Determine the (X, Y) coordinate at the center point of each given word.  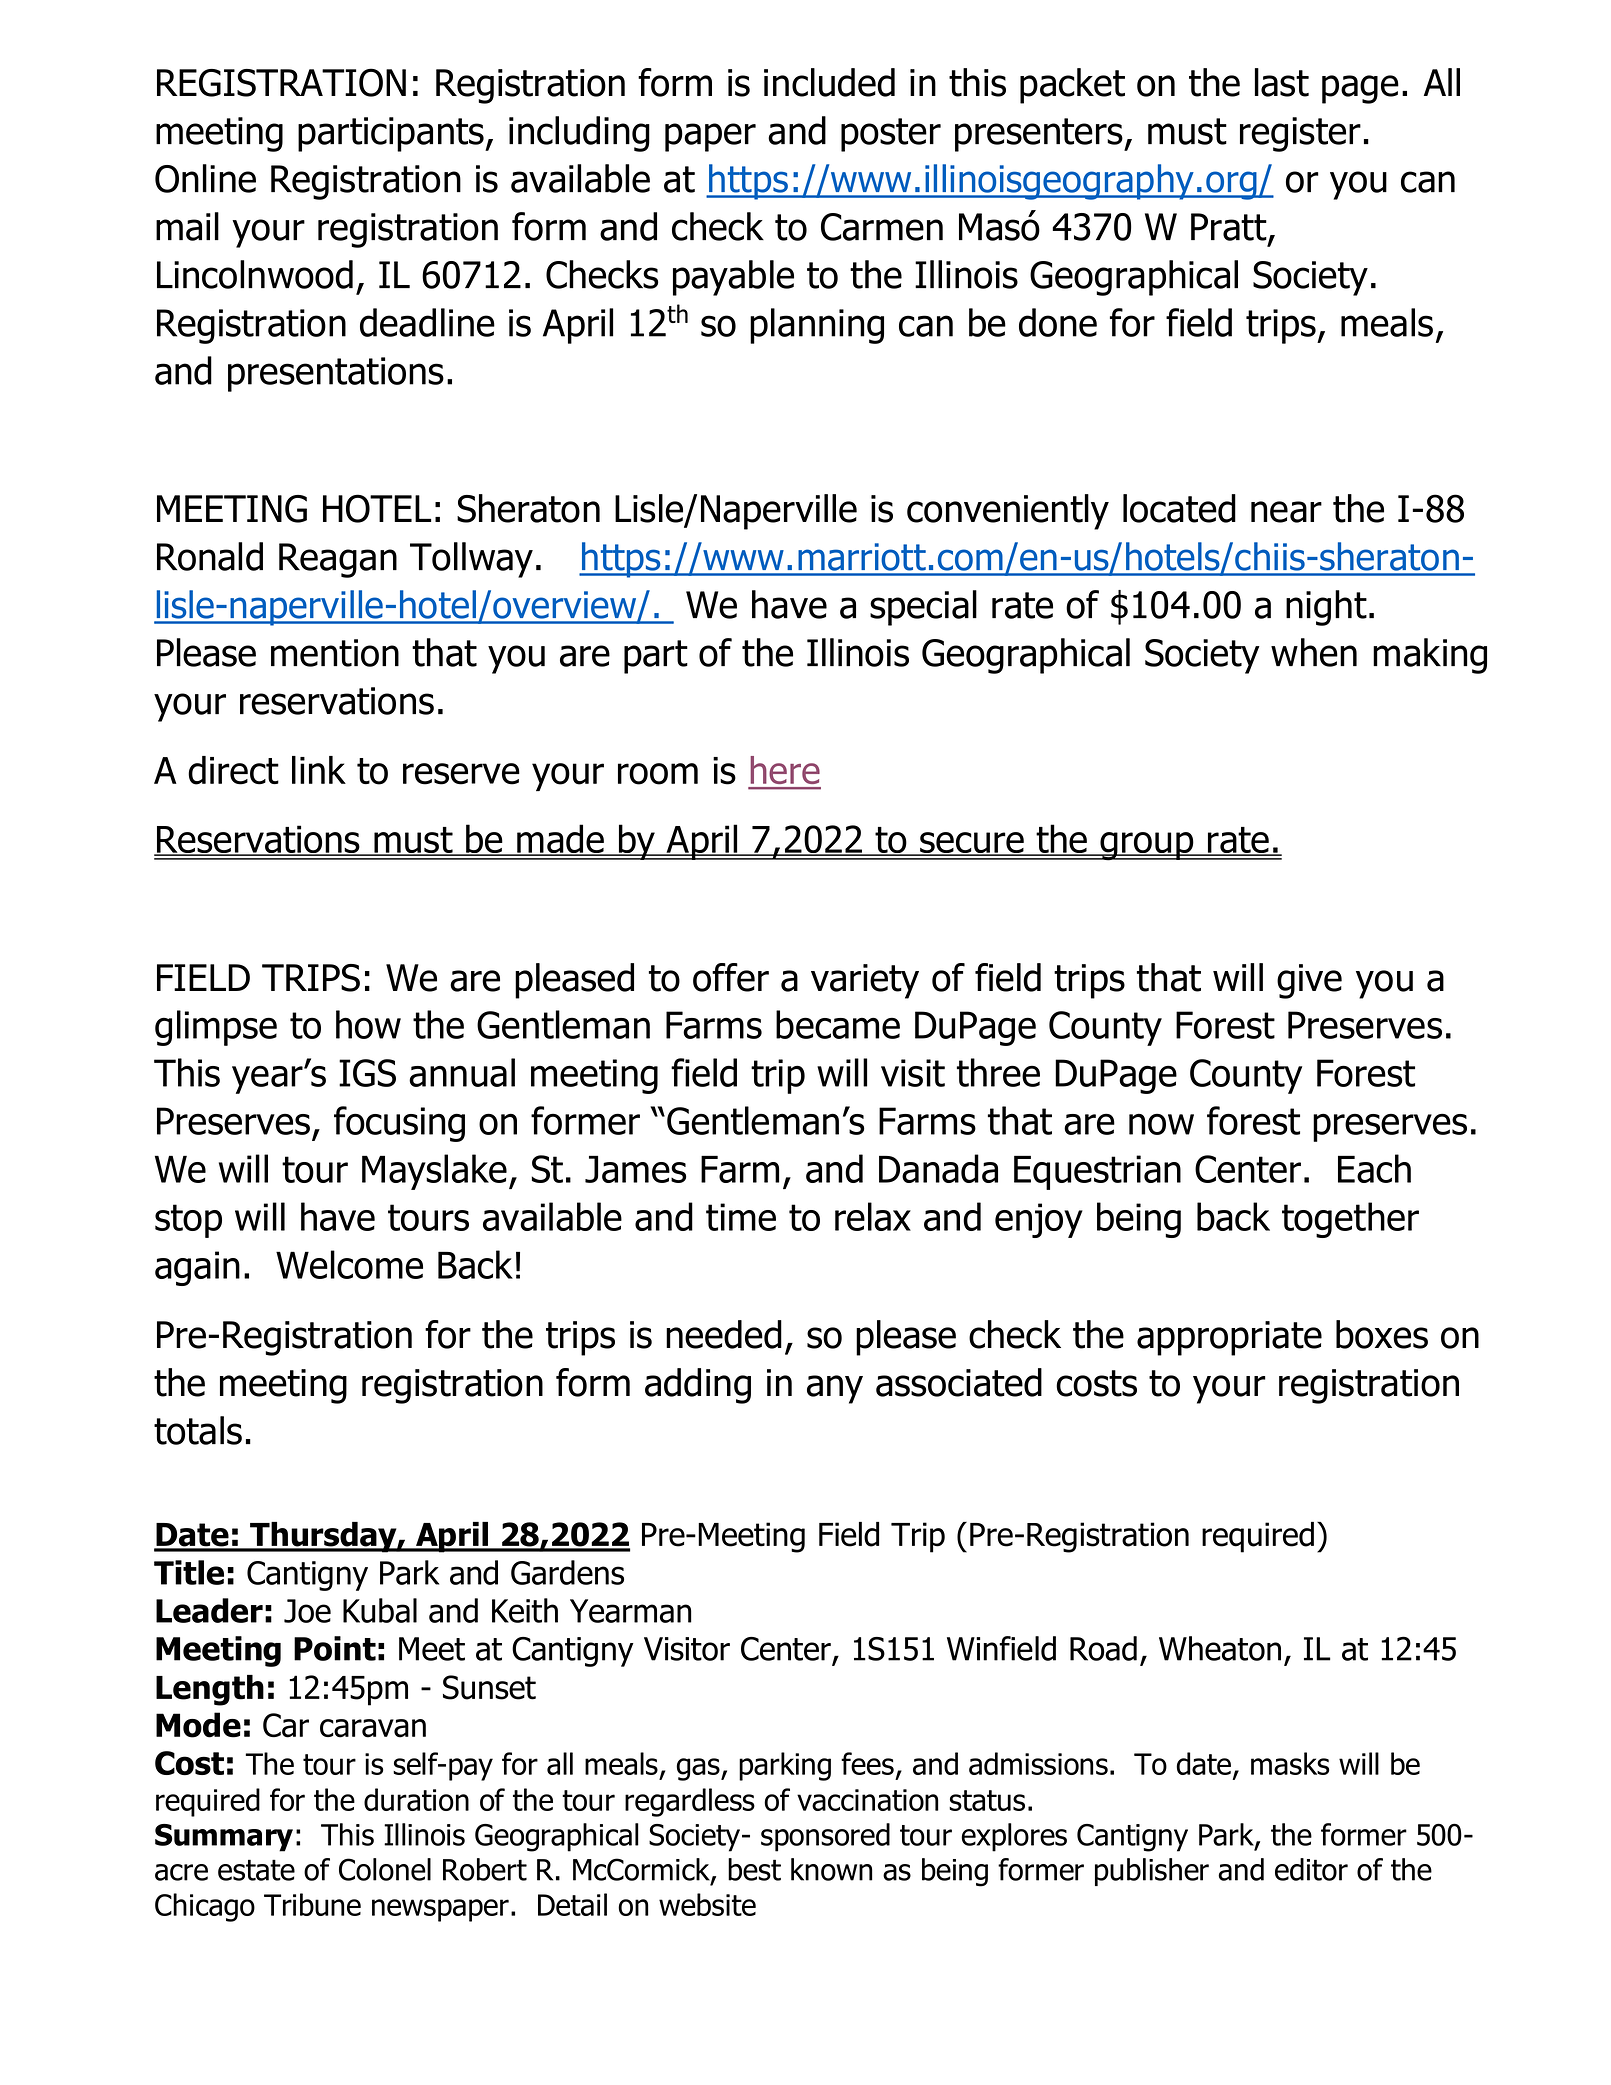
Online (205, 178)
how (368, 1024)
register (1300, 134)
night (1326, 608)
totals (198, 1430)
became (838, 1024)
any (835, 1389)
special (923, 608)
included (829, 82)
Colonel (385, 1869)
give (1309, 981)
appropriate (1229, 1338)
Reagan (338, 560)
